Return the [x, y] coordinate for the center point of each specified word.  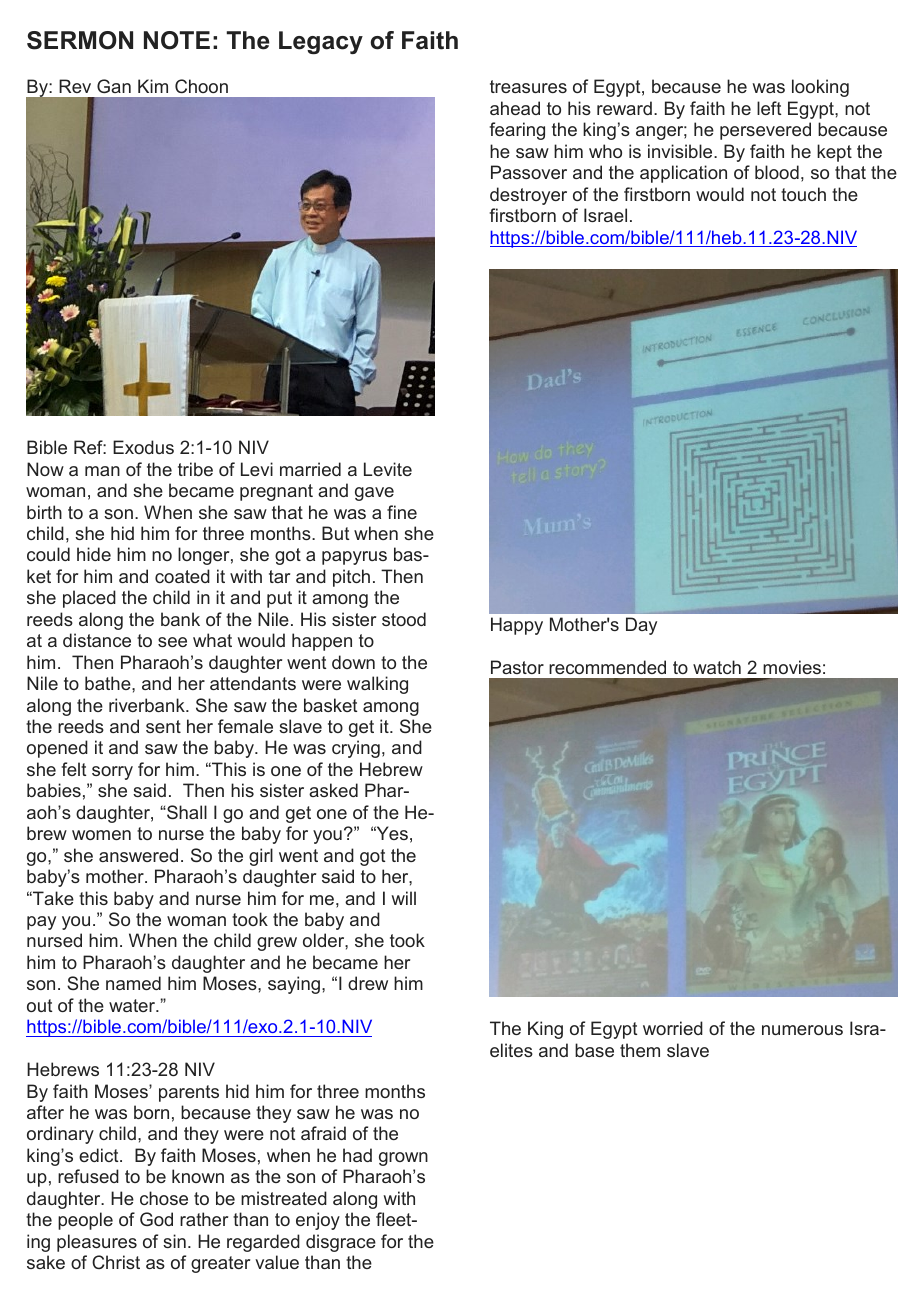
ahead [515, 108]
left [769, 108]
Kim [153, 86]
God [156, 1219]
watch [717, 667]
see [172, 642]
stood [404, 619]
